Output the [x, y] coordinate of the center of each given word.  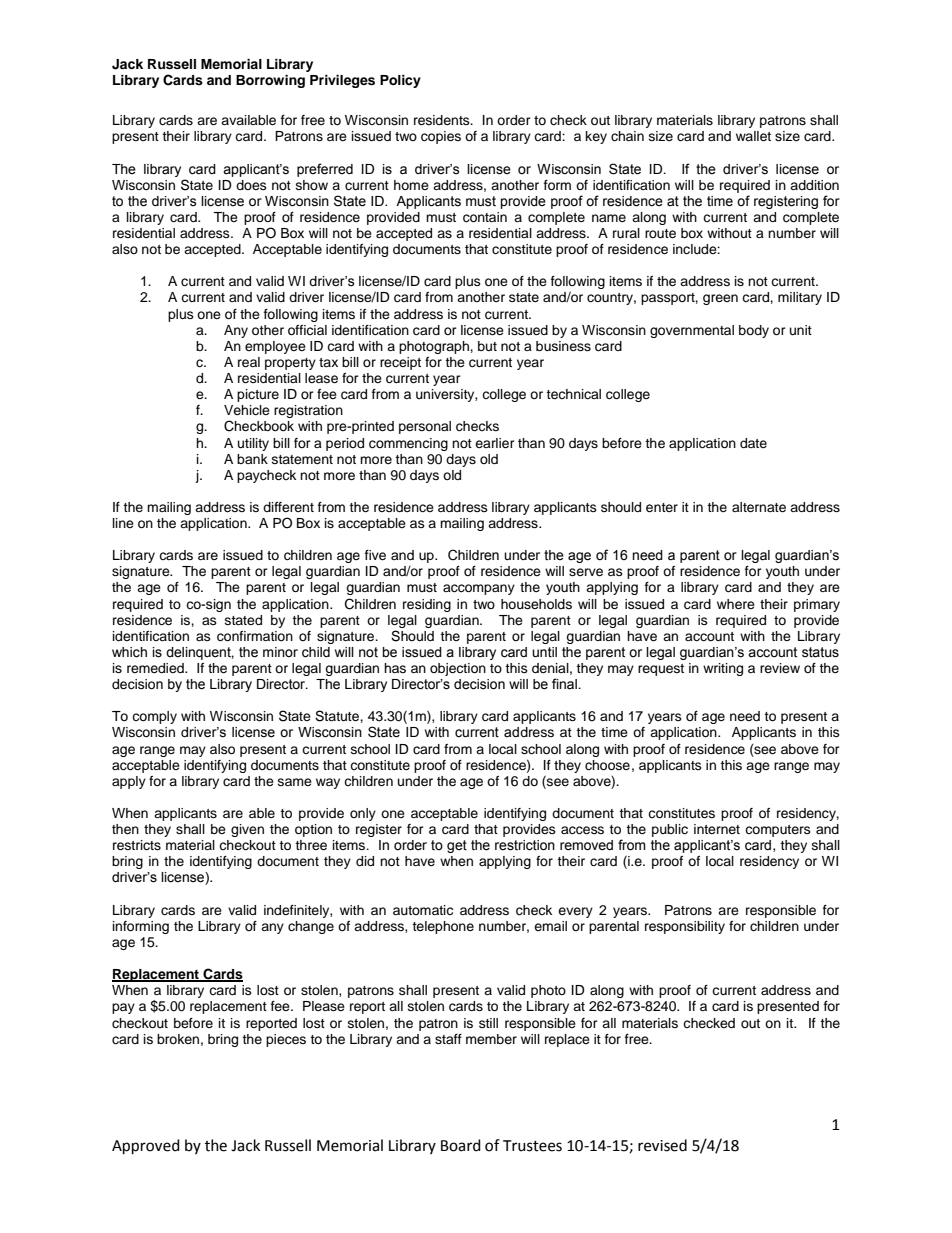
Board [461, 1145]
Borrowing [270, 81]
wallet [753, 136]
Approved [146, 1147]
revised [662, 1145]
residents [443, 120]
